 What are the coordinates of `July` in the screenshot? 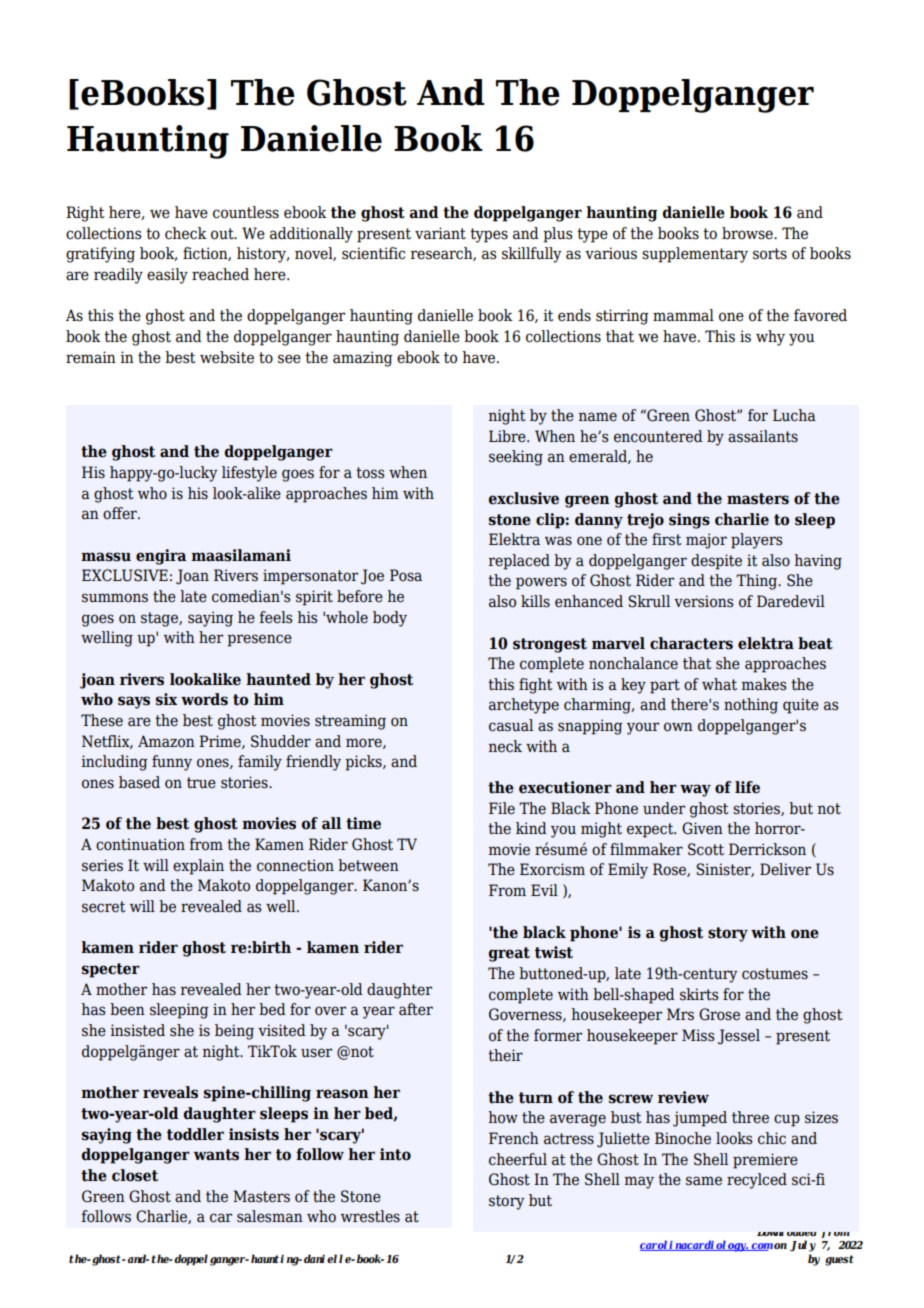 It's located at (803, 1246).
